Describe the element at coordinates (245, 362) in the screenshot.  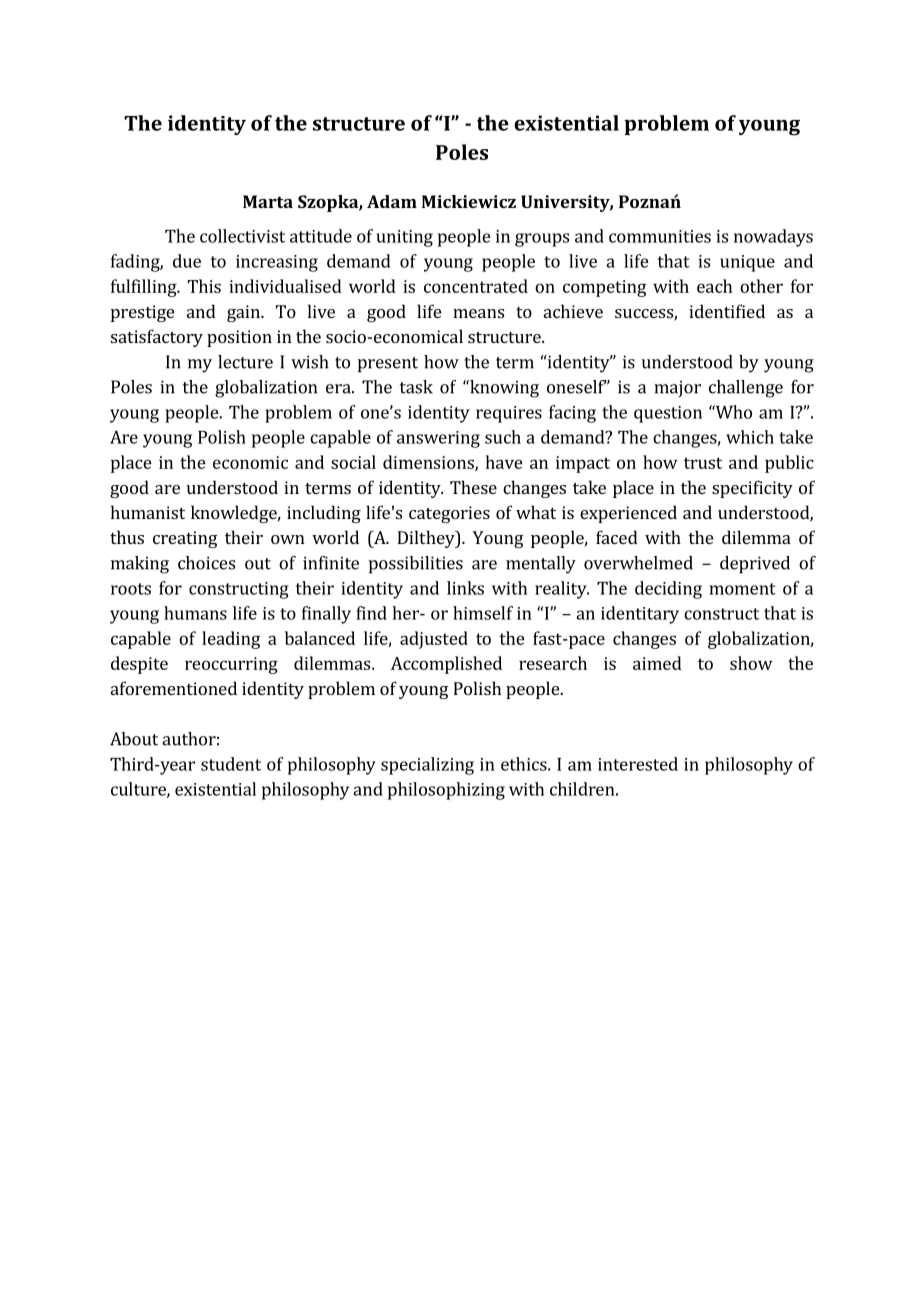
I see `lecture` at that location.
